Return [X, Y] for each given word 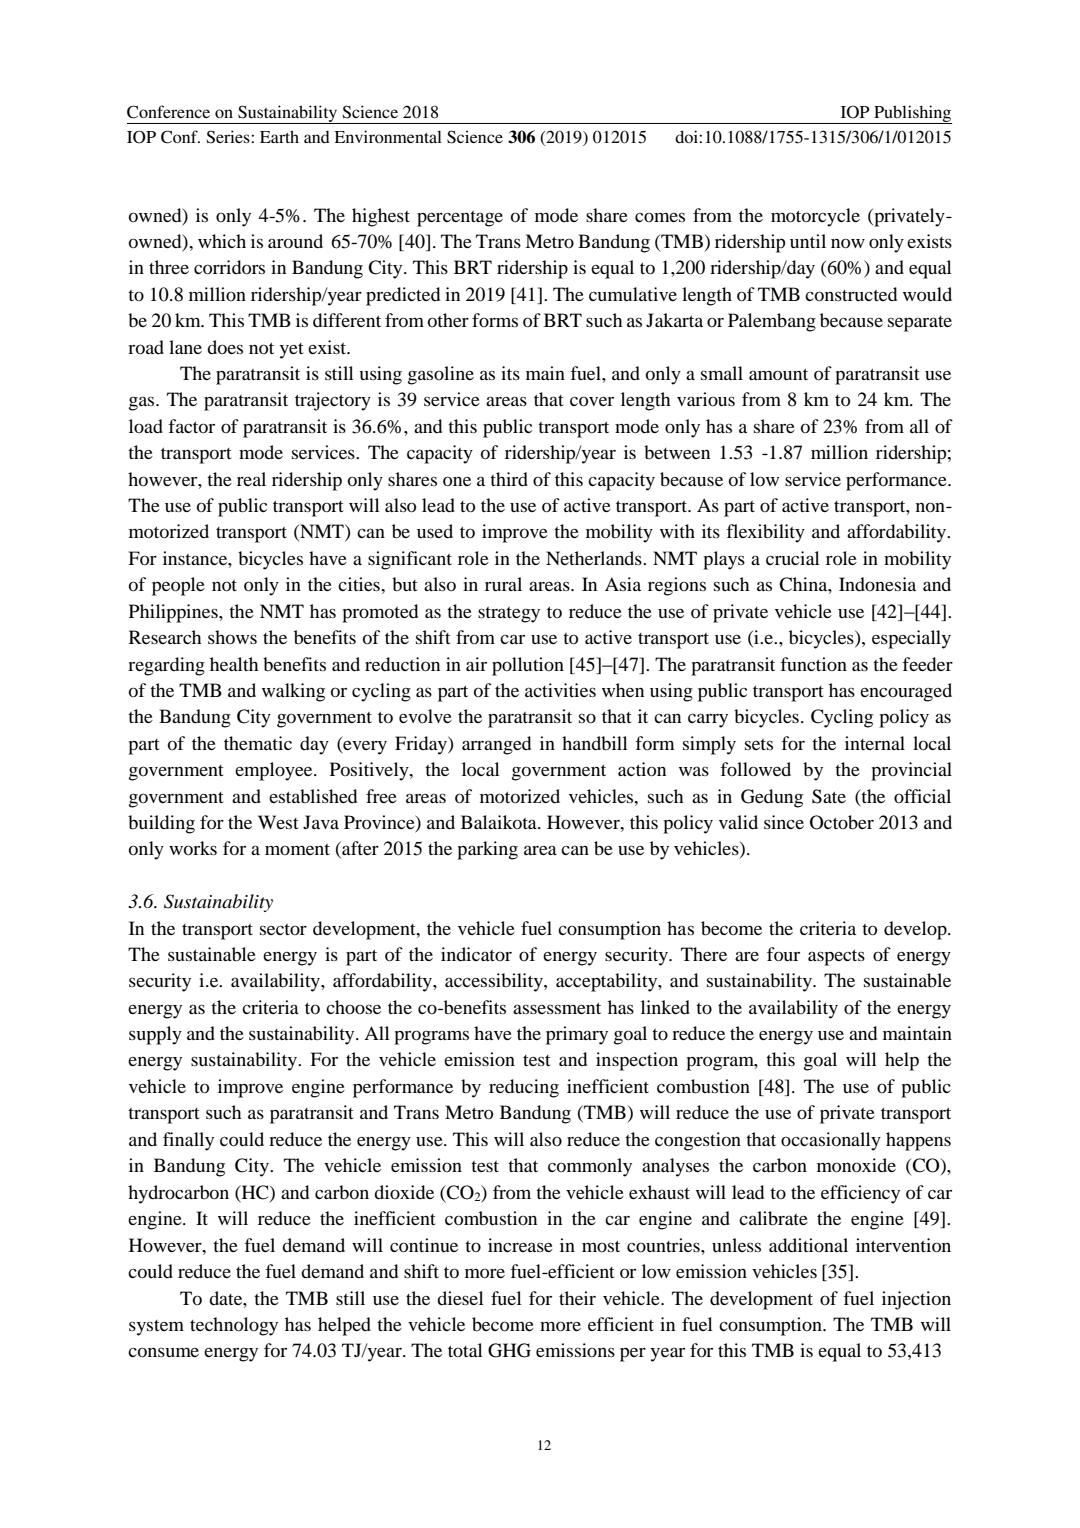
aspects [836, 957]
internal [875, 743]
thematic [258, 743]
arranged [496, 745]
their [577, 1298]
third [509, 479]
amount [778, 374]
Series [229, 137]
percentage [460, 219]
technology [234, 1326]
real [251, 479]
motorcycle [815, 217]
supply [155, 1035]
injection [916, 1300]
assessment [557, 1008]
